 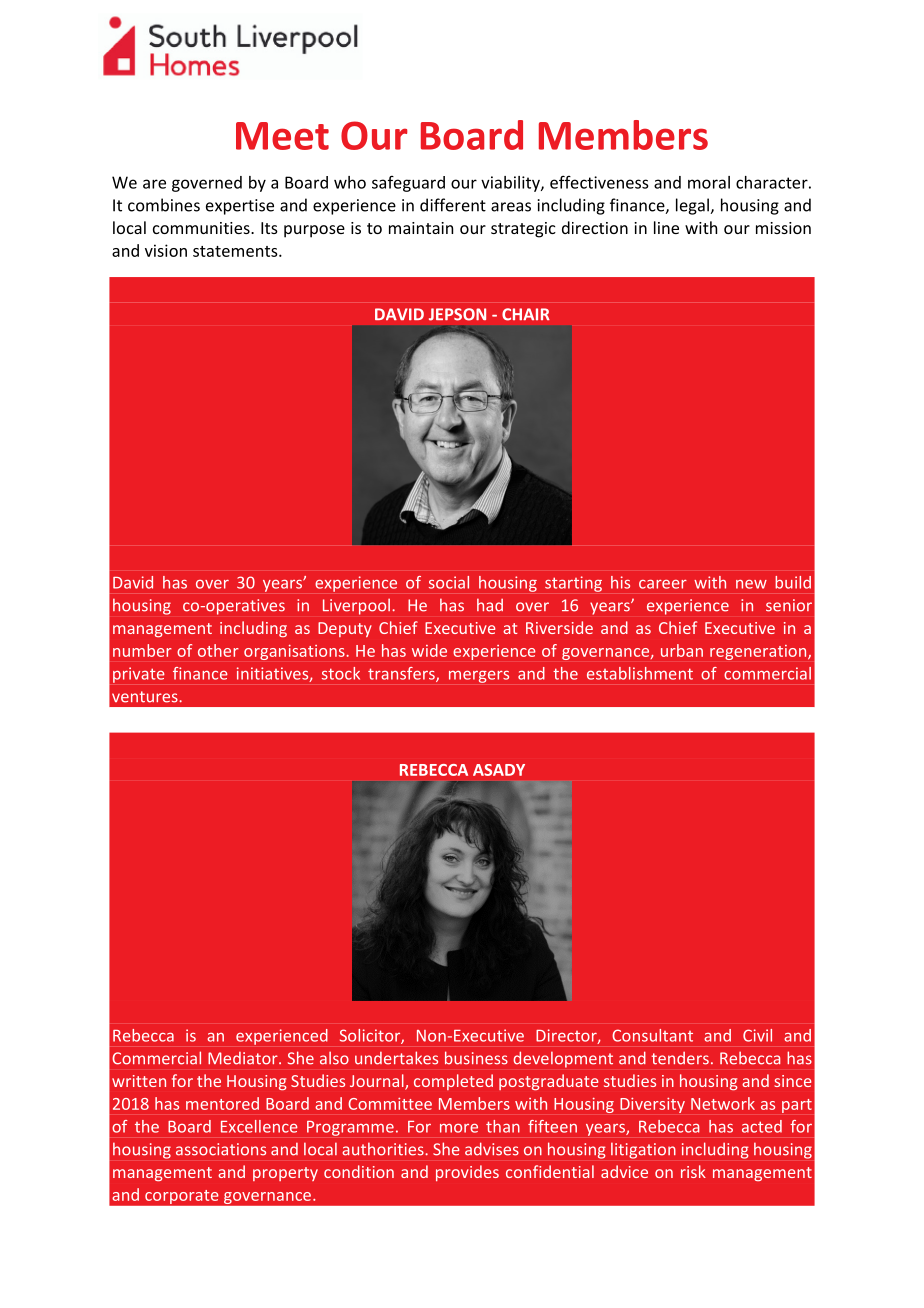 I want to click on establishment, so click(x=640, y=673).
